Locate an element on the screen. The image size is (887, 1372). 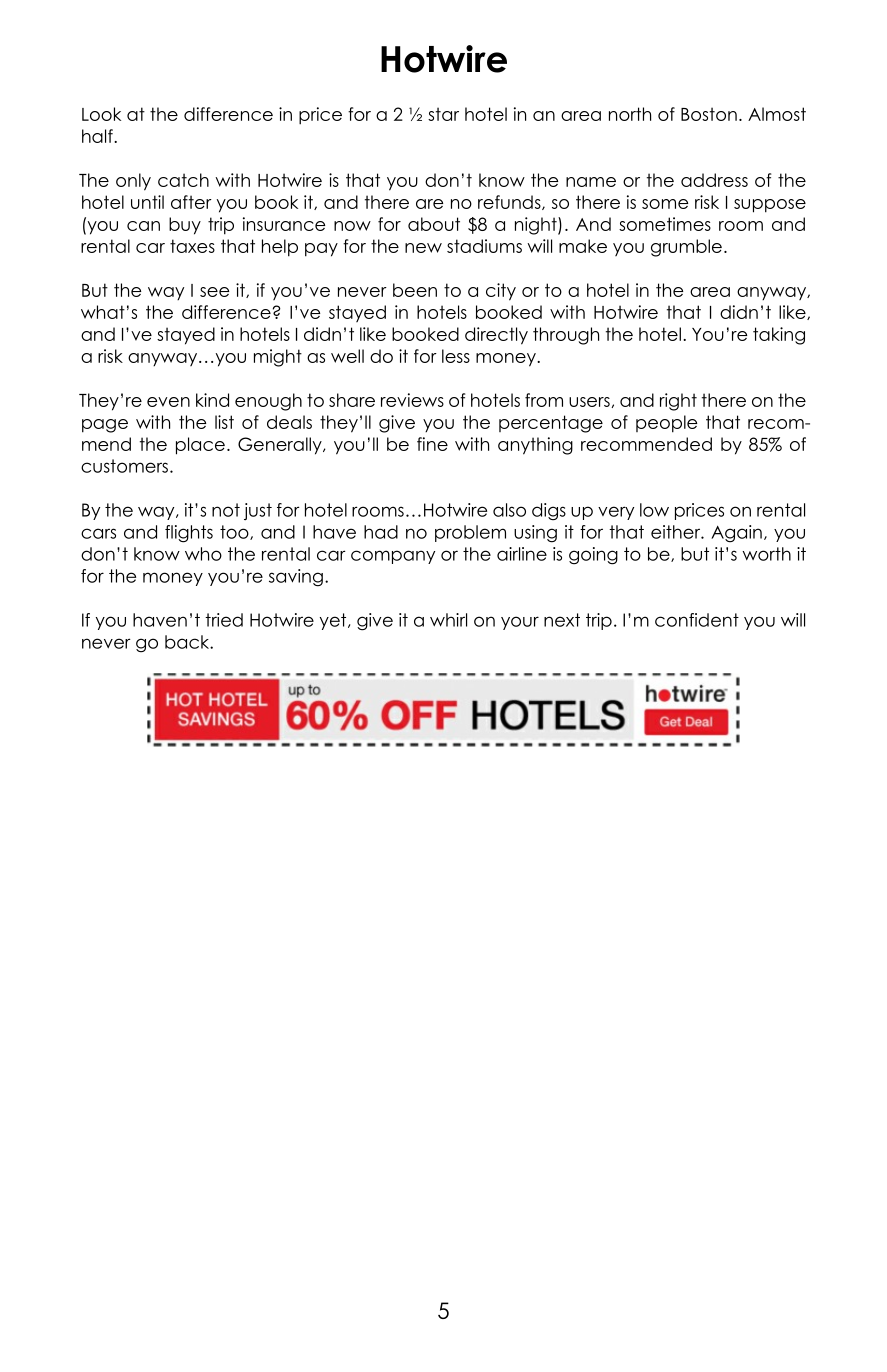
been is located at coordinates (415, 290).
